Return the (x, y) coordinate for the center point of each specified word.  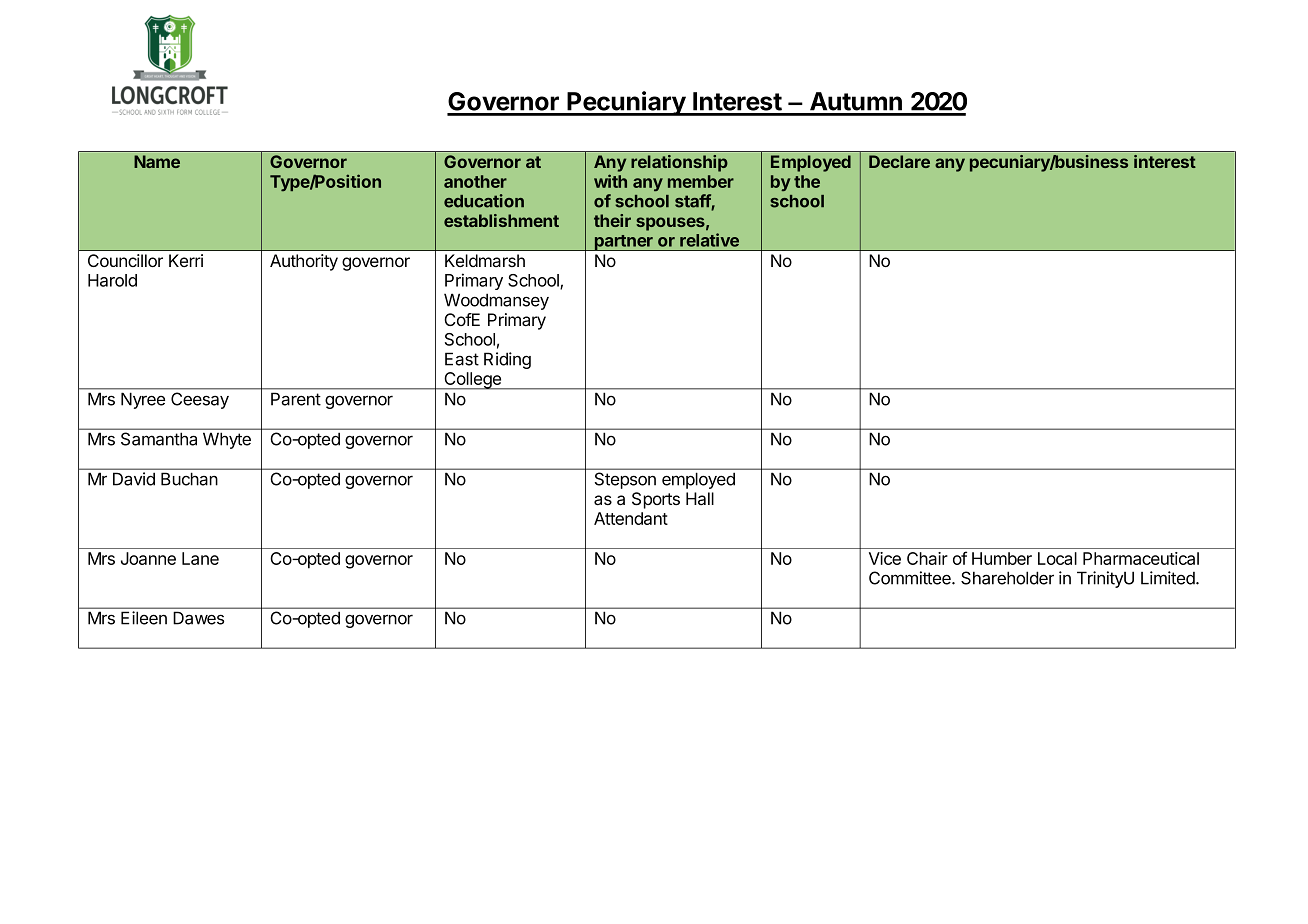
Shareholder (1007, 578)
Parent (296, 399)
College (473, 381)
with (610, 181)
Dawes (198, 618)
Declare (899, 161)
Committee (911, 578)
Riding (507, 360)
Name (157, 161)
